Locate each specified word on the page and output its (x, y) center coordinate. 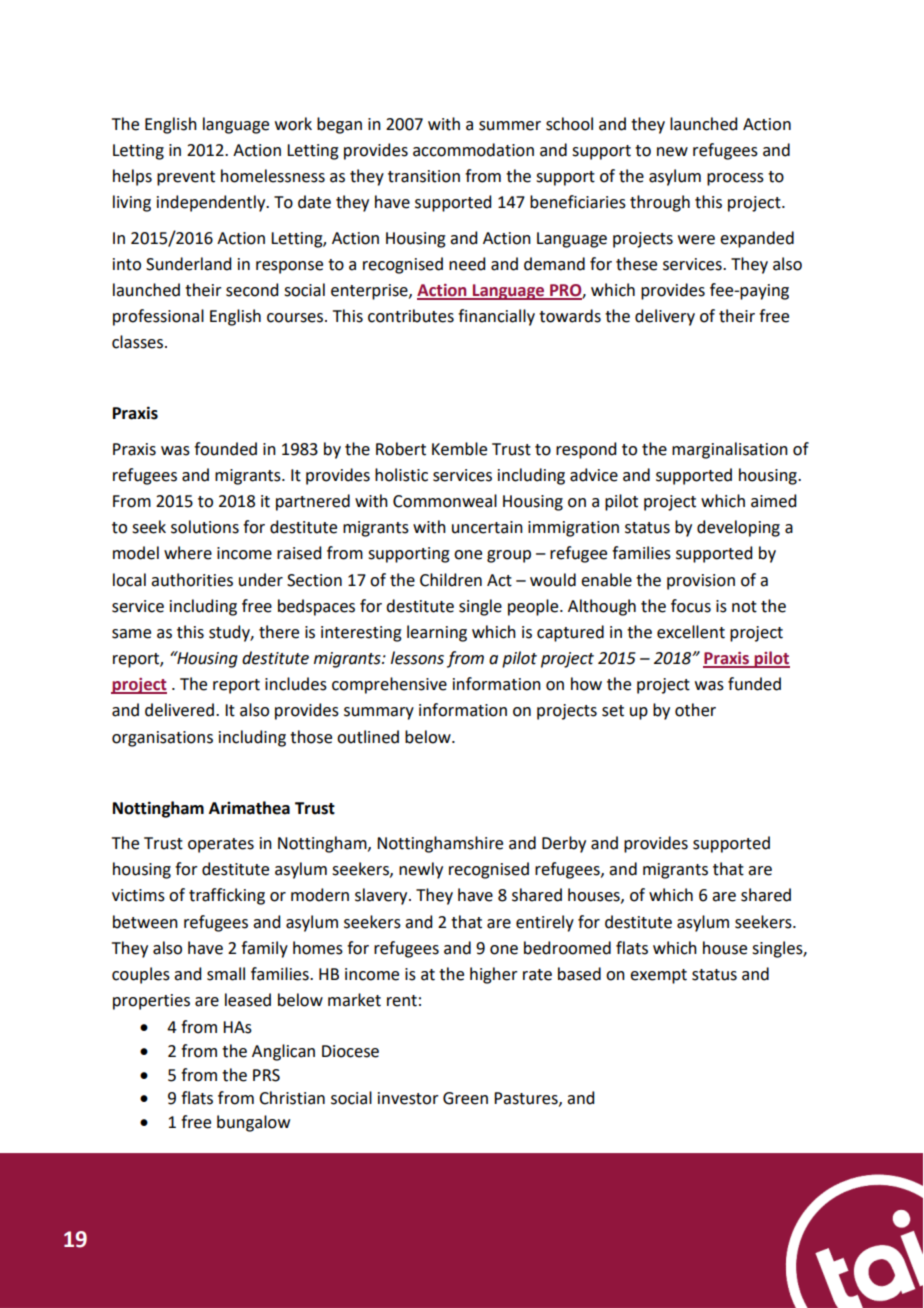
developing (738, 528)
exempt (658, 976)
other (695, 710)
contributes (411, 316)
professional (158, 317)
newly (421, 870)
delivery (665, 317)
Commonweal (445, 501)
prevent (186, 178)
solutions (205, 527)
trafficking (227, 896)
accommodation (473, 150)
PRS (266, 1075)
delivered (179, 710)
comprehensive (389, 685)
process (735, 179)
